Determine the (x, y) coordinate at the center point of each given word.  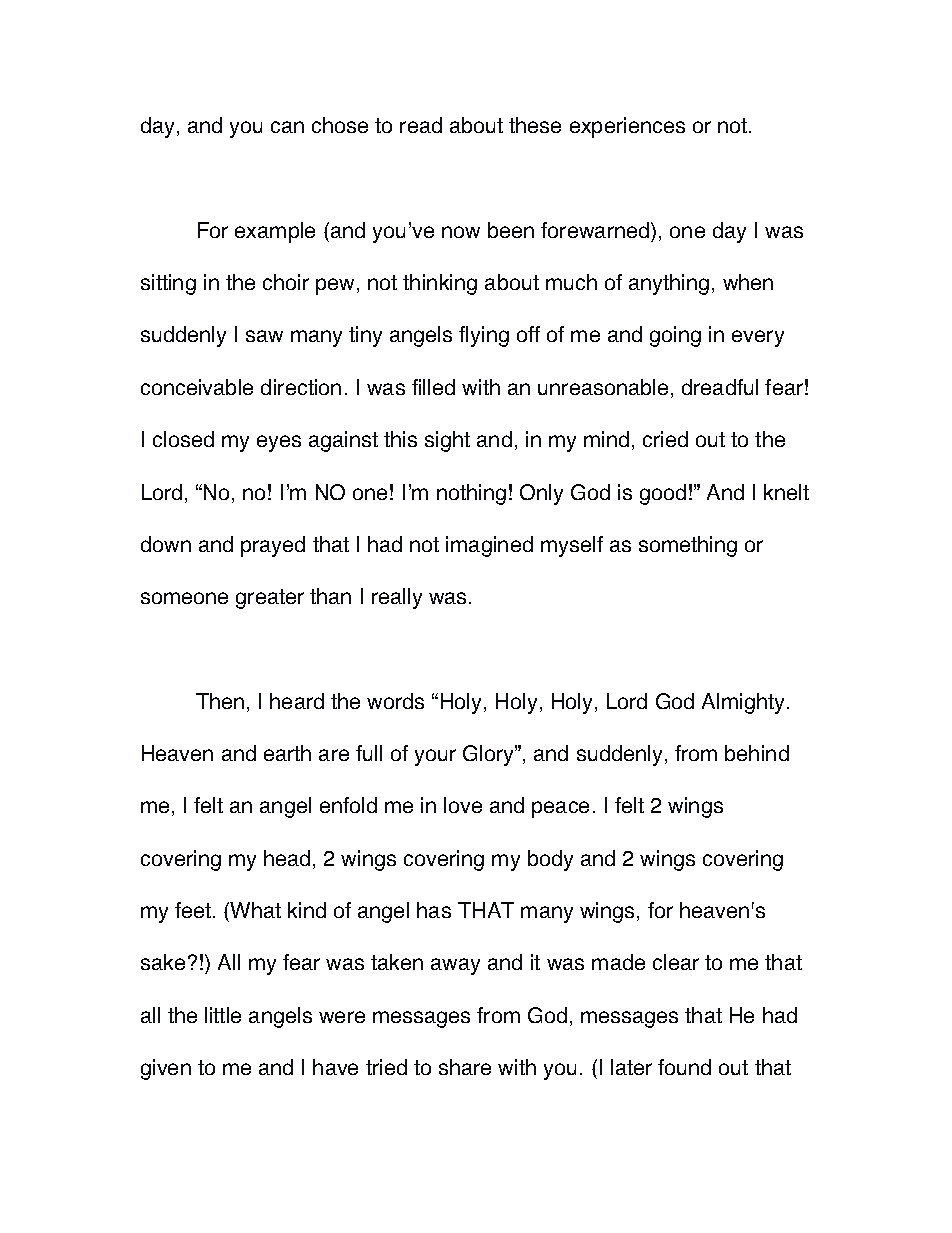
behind (757, 753)
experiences (627, 127)
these (535, 125)
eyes (279, 443)
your (435, 757)
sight (447, 441)
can (287, 127)
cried (665, 439)
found (684, 1067)
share (465, 1067)
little (223, 1015)
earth (287, 753)
